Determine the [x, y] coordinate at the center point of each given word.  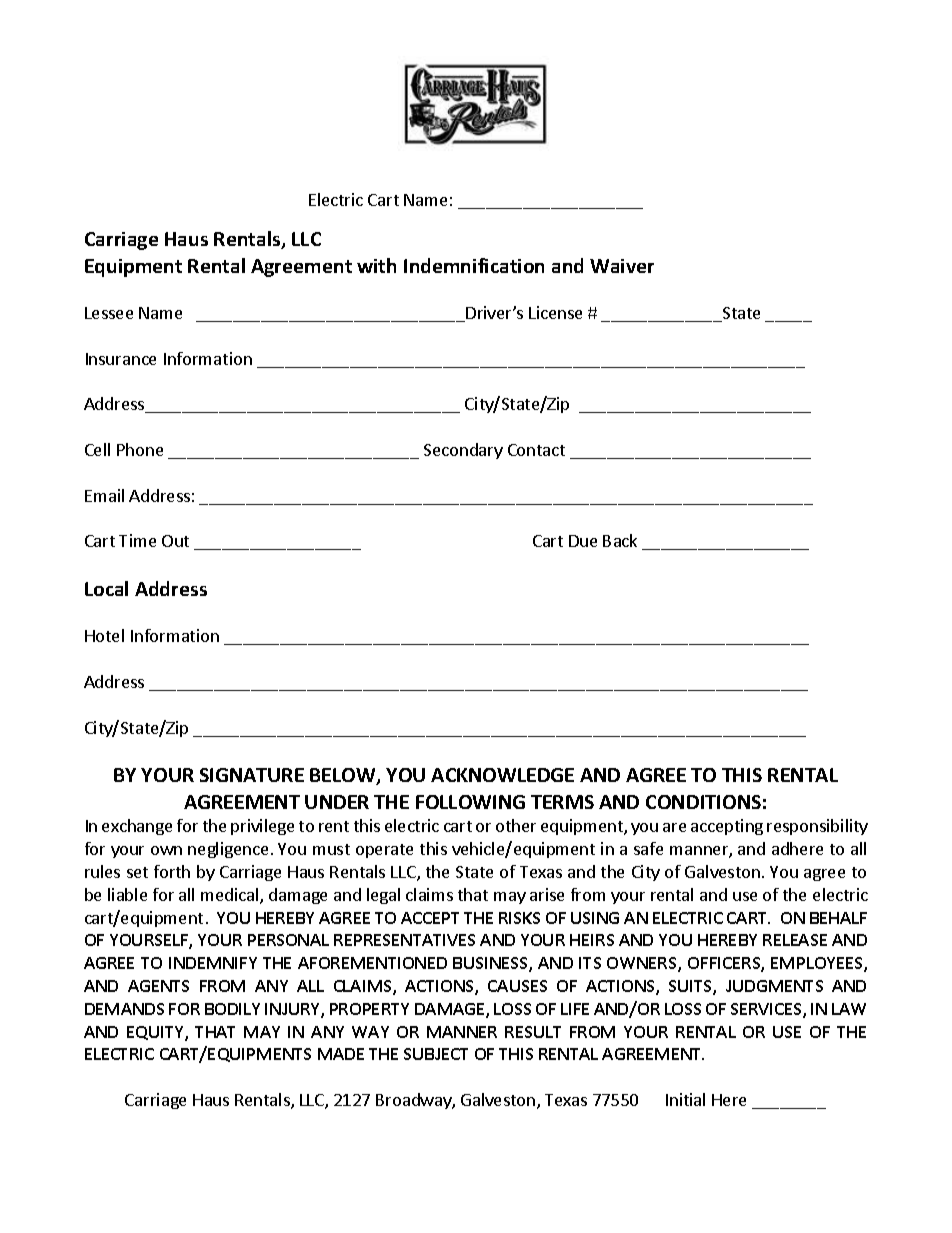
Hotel [104, 635]
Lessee [109, 313]
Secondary [463, 451]
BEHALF [838, 918]
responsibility [817, 827]
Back [620, 540]
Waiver [622, 266]
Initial [685, 1099]
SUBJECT [436, 1054]
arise [547, 894]
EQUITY [156, 1033]
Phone [140, 449]
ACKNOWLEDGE [502, 775]
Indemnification [474, 265]
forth [172, 871]
